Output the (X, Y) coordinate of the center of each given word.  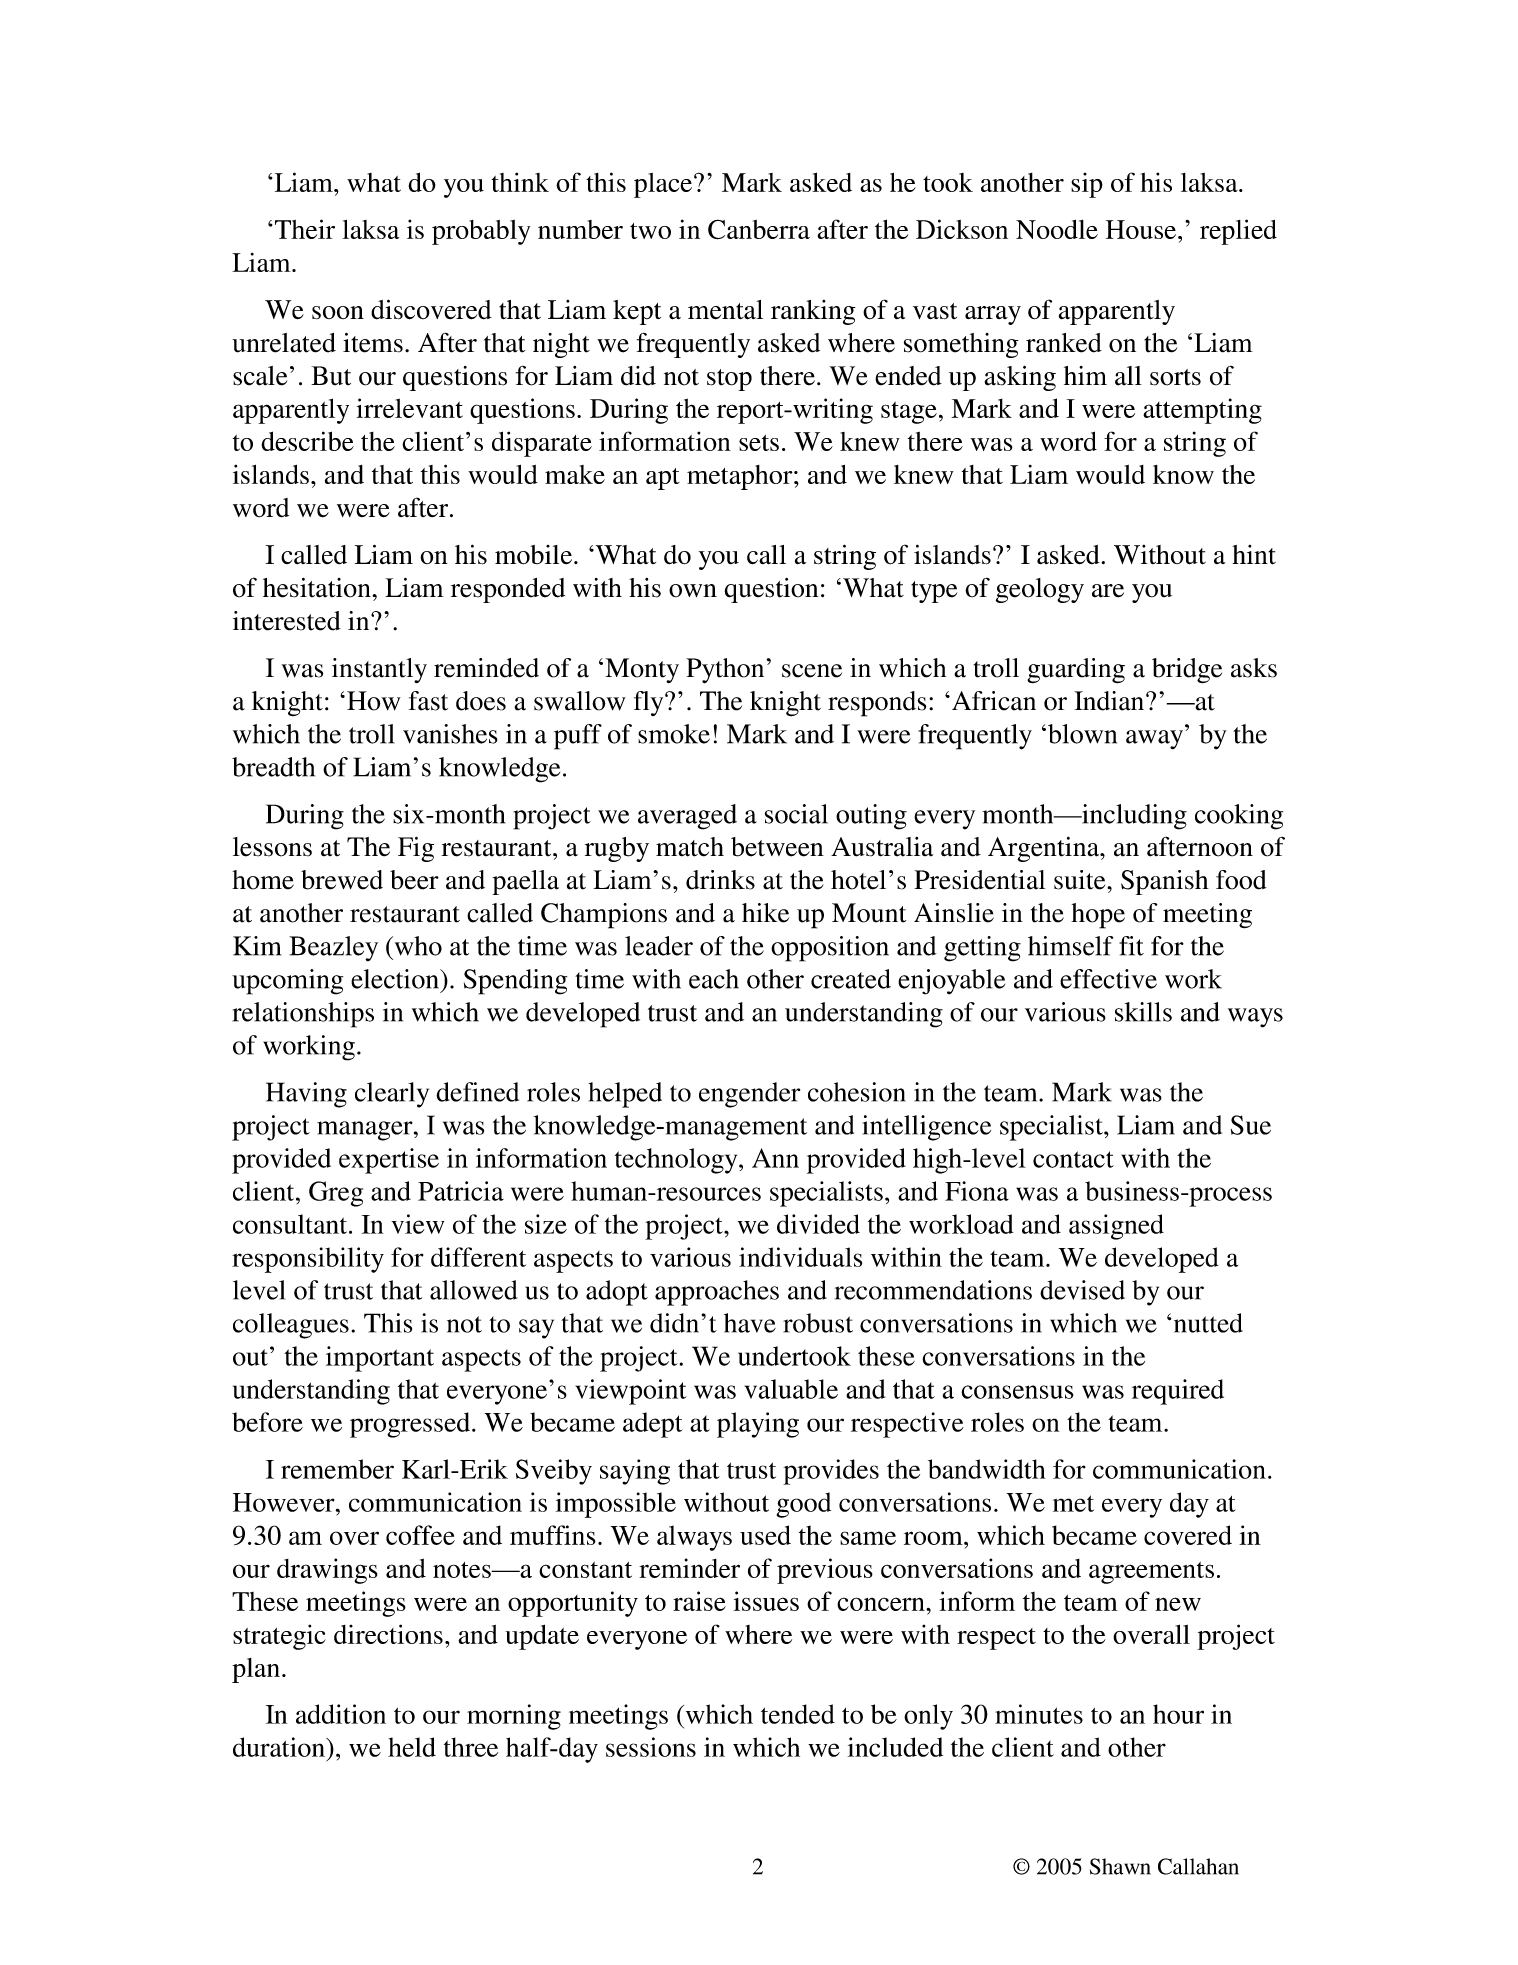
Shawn (1120, 1866)
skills (1143, 1012)
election (396, 979)
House (1141, 229)
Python (725, 671)
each (714, 979)
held (412, 1747)
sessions (651, 1747)
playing (758, 1425)
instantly (379, 670)
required (1178, 1392)
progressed (411, 1425)
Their (305, 229)
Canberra (759, 229)
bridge (1187, 671)
